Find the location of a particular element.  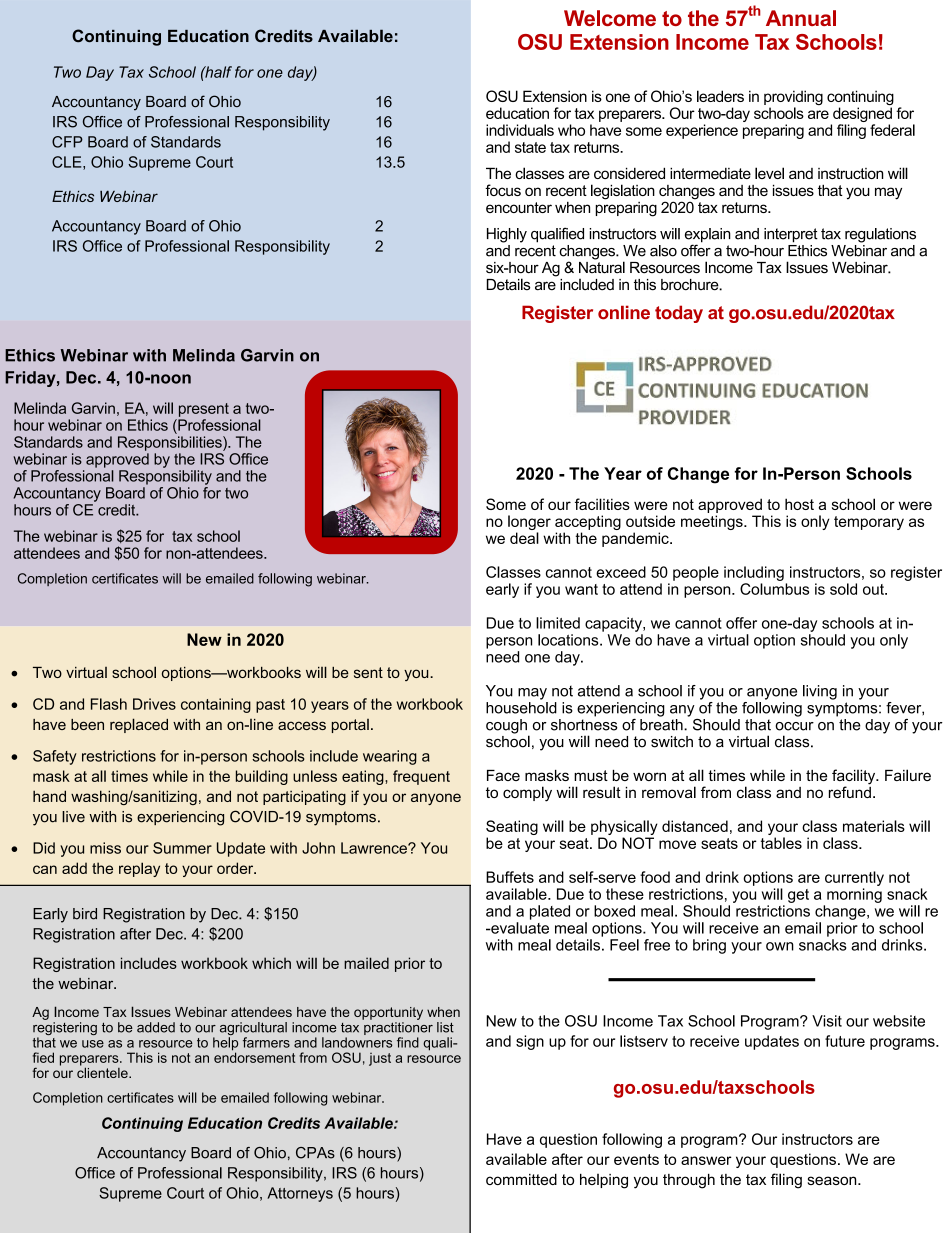

Drives is located at coordinates (154, 704).
